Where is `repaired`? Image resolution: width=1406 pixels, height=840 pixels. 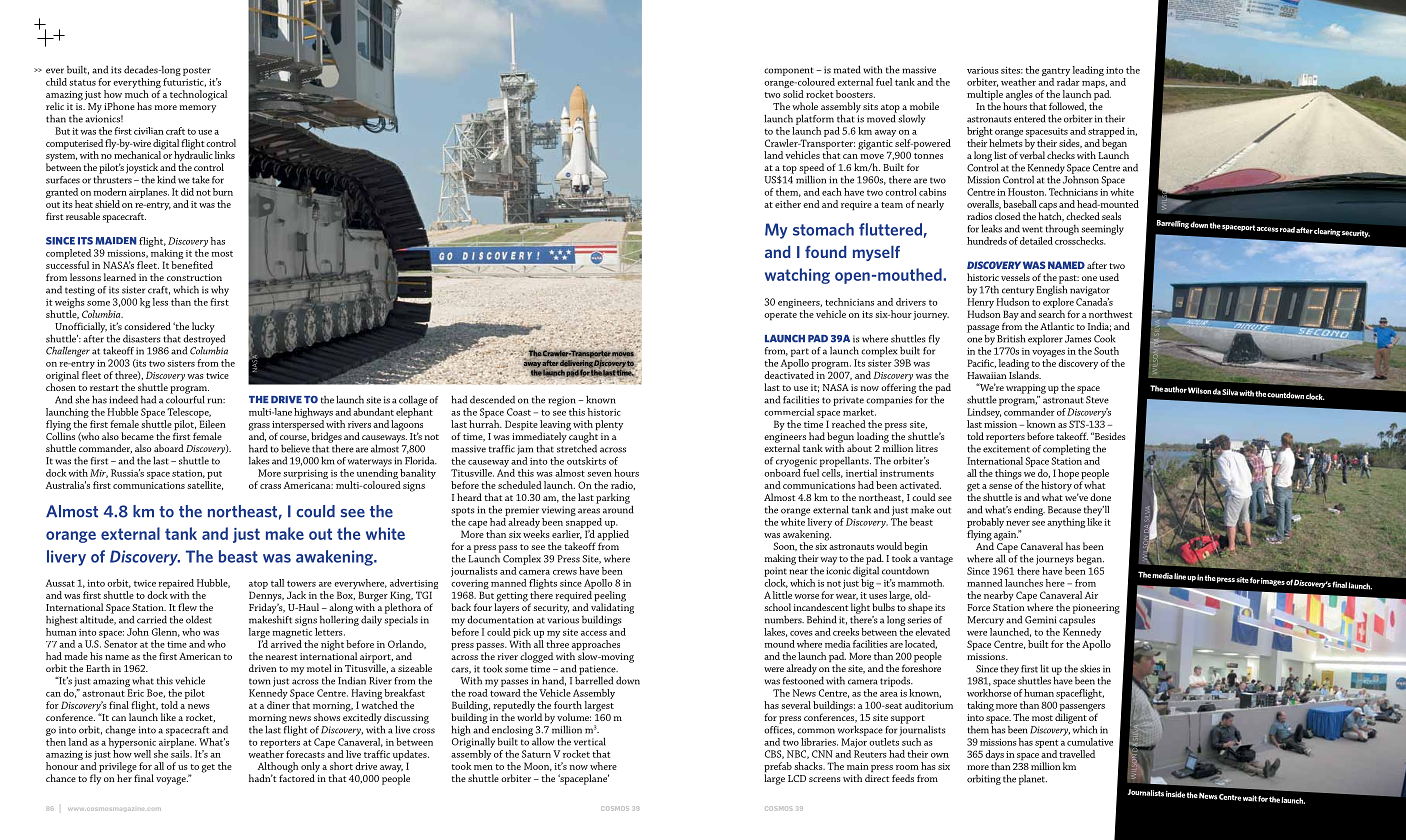 repaired is located at coordinates (176, 584).
